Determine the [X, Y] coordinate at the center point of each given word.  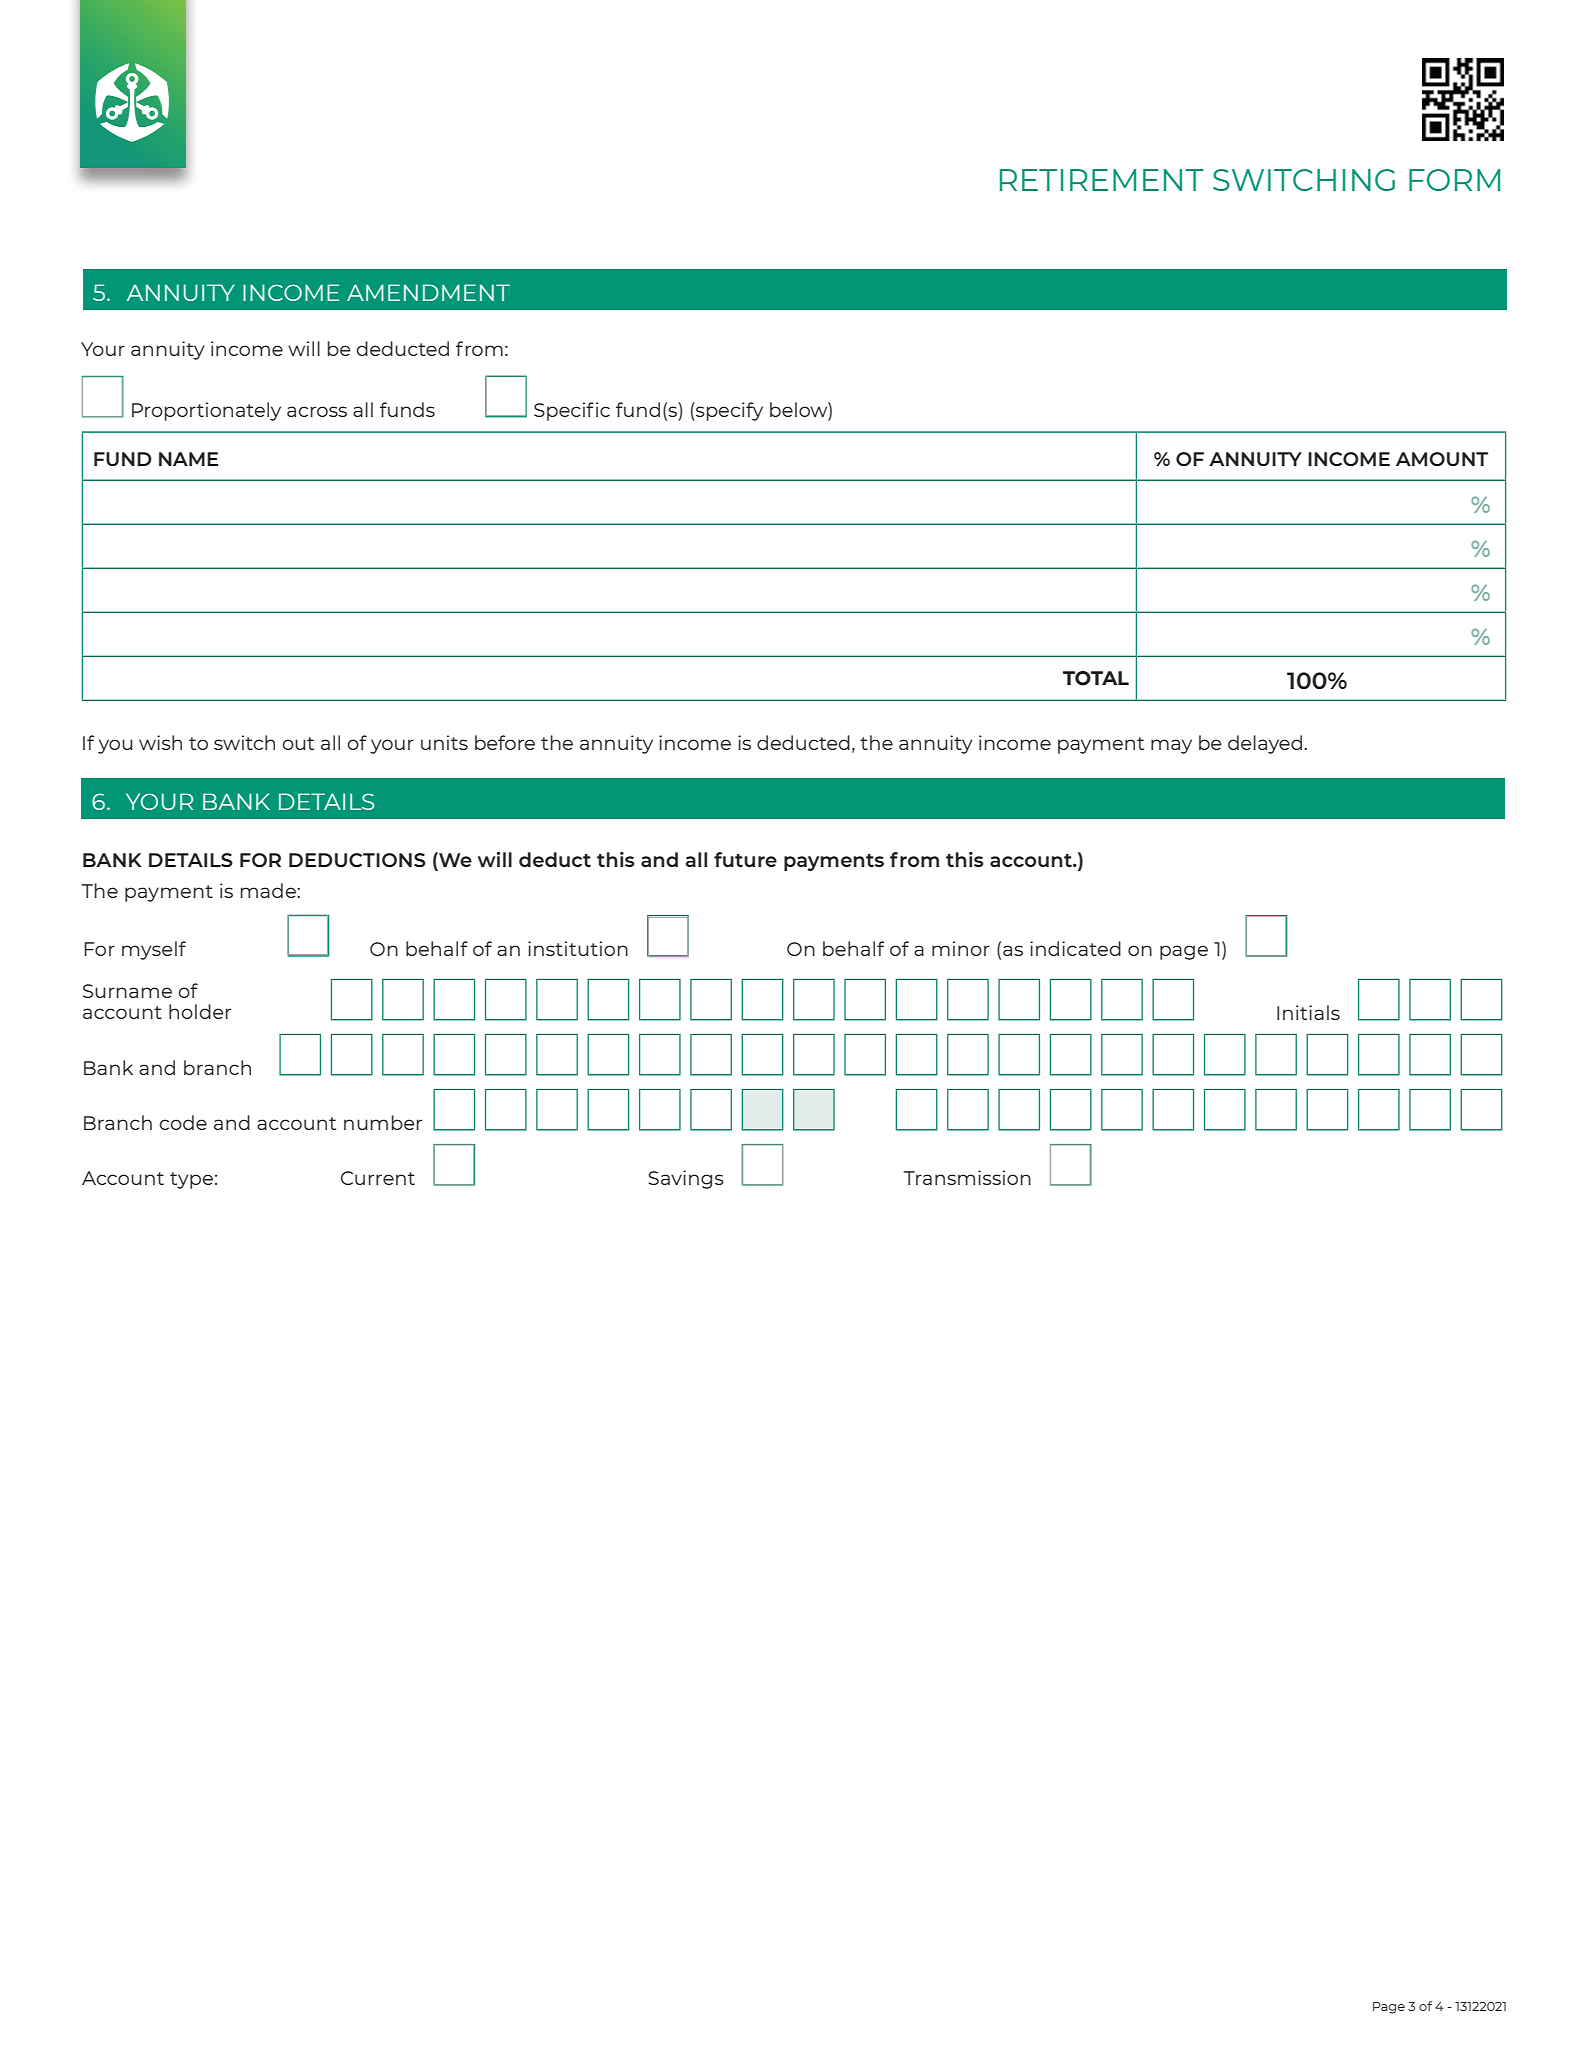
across [317, 411]
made [269, 890]
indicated [1075, 948]
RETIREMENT [1102, 180]
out [298, 743]
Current [378, 1178]
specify [728, 411]
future [745, 859]
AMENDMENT [428, 292]
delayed [1265, 744]
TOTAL [1096, 678]
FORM [1454, 180]
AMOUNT [1442, 459]
